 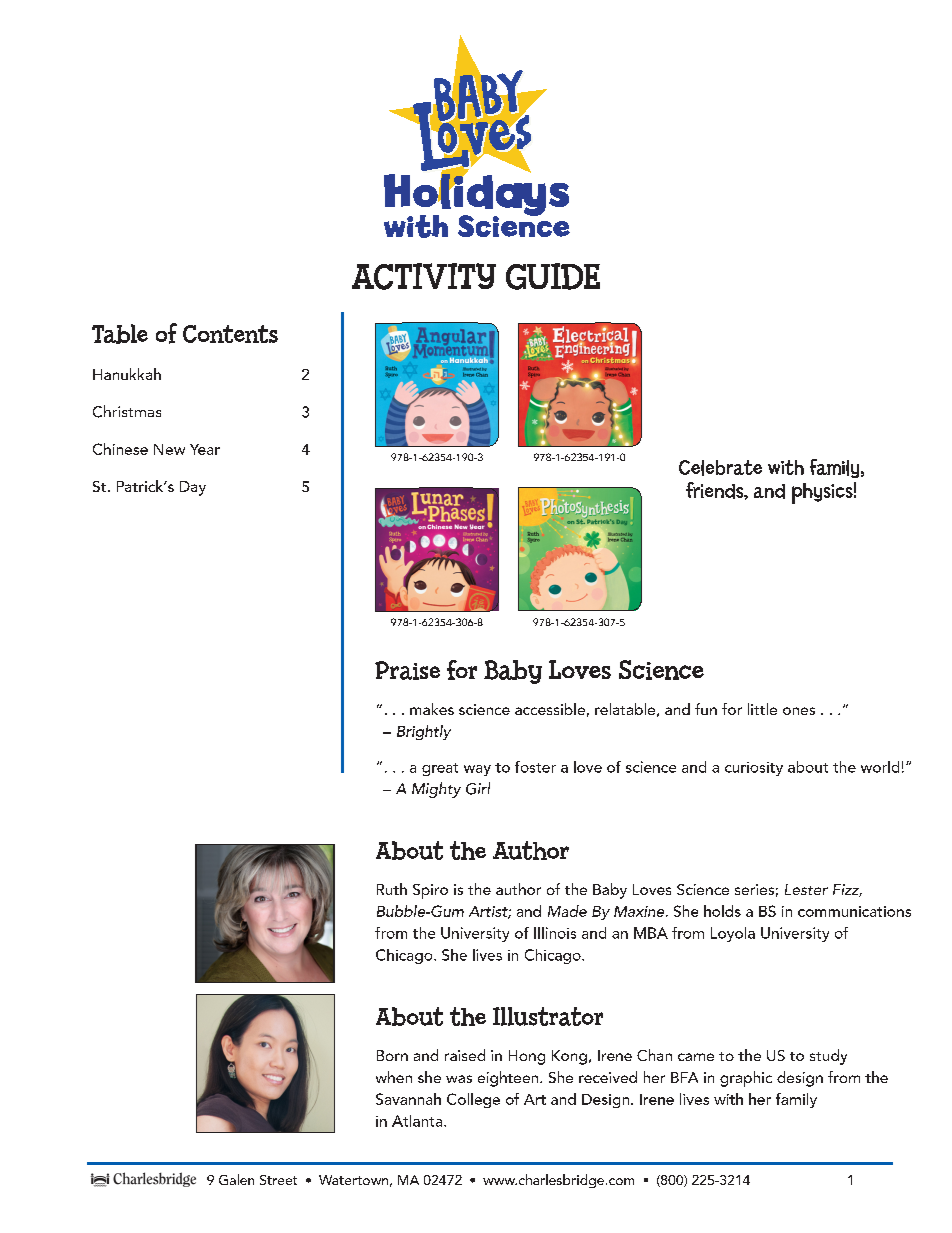 I want to click on ones, so click(x=799, y=711).
